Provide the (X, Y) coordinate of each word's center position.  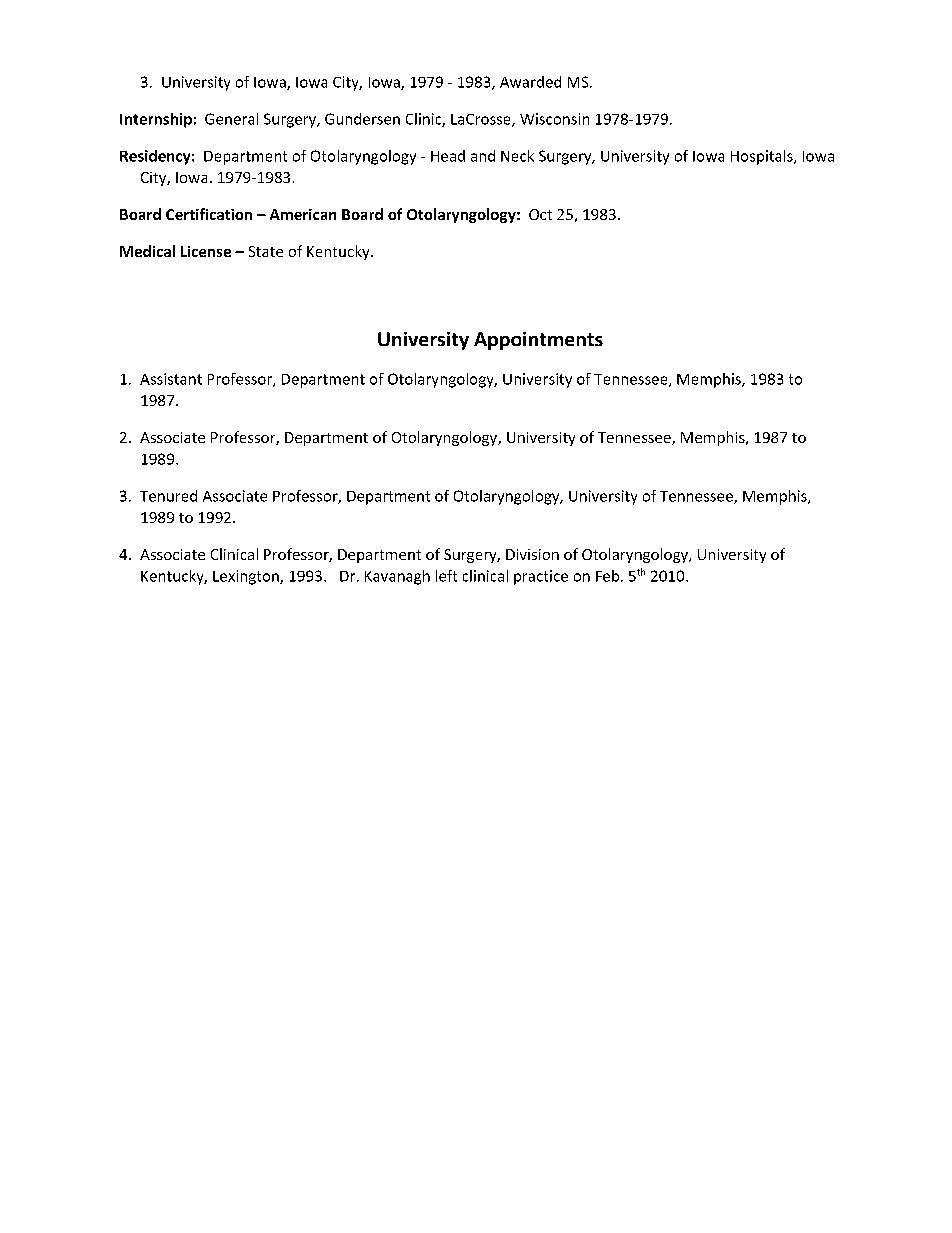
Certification (209, 214)
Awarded (530, 82)
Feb (609, 576)
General (231, 119)
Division (532, 554)
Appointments (538, 341)
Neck (517, 156)
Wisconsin (554, 119)
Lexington (247, 577)
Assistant (171, 379)
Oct (540, 214)
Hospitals (763, 157)
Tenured (168, 496)
